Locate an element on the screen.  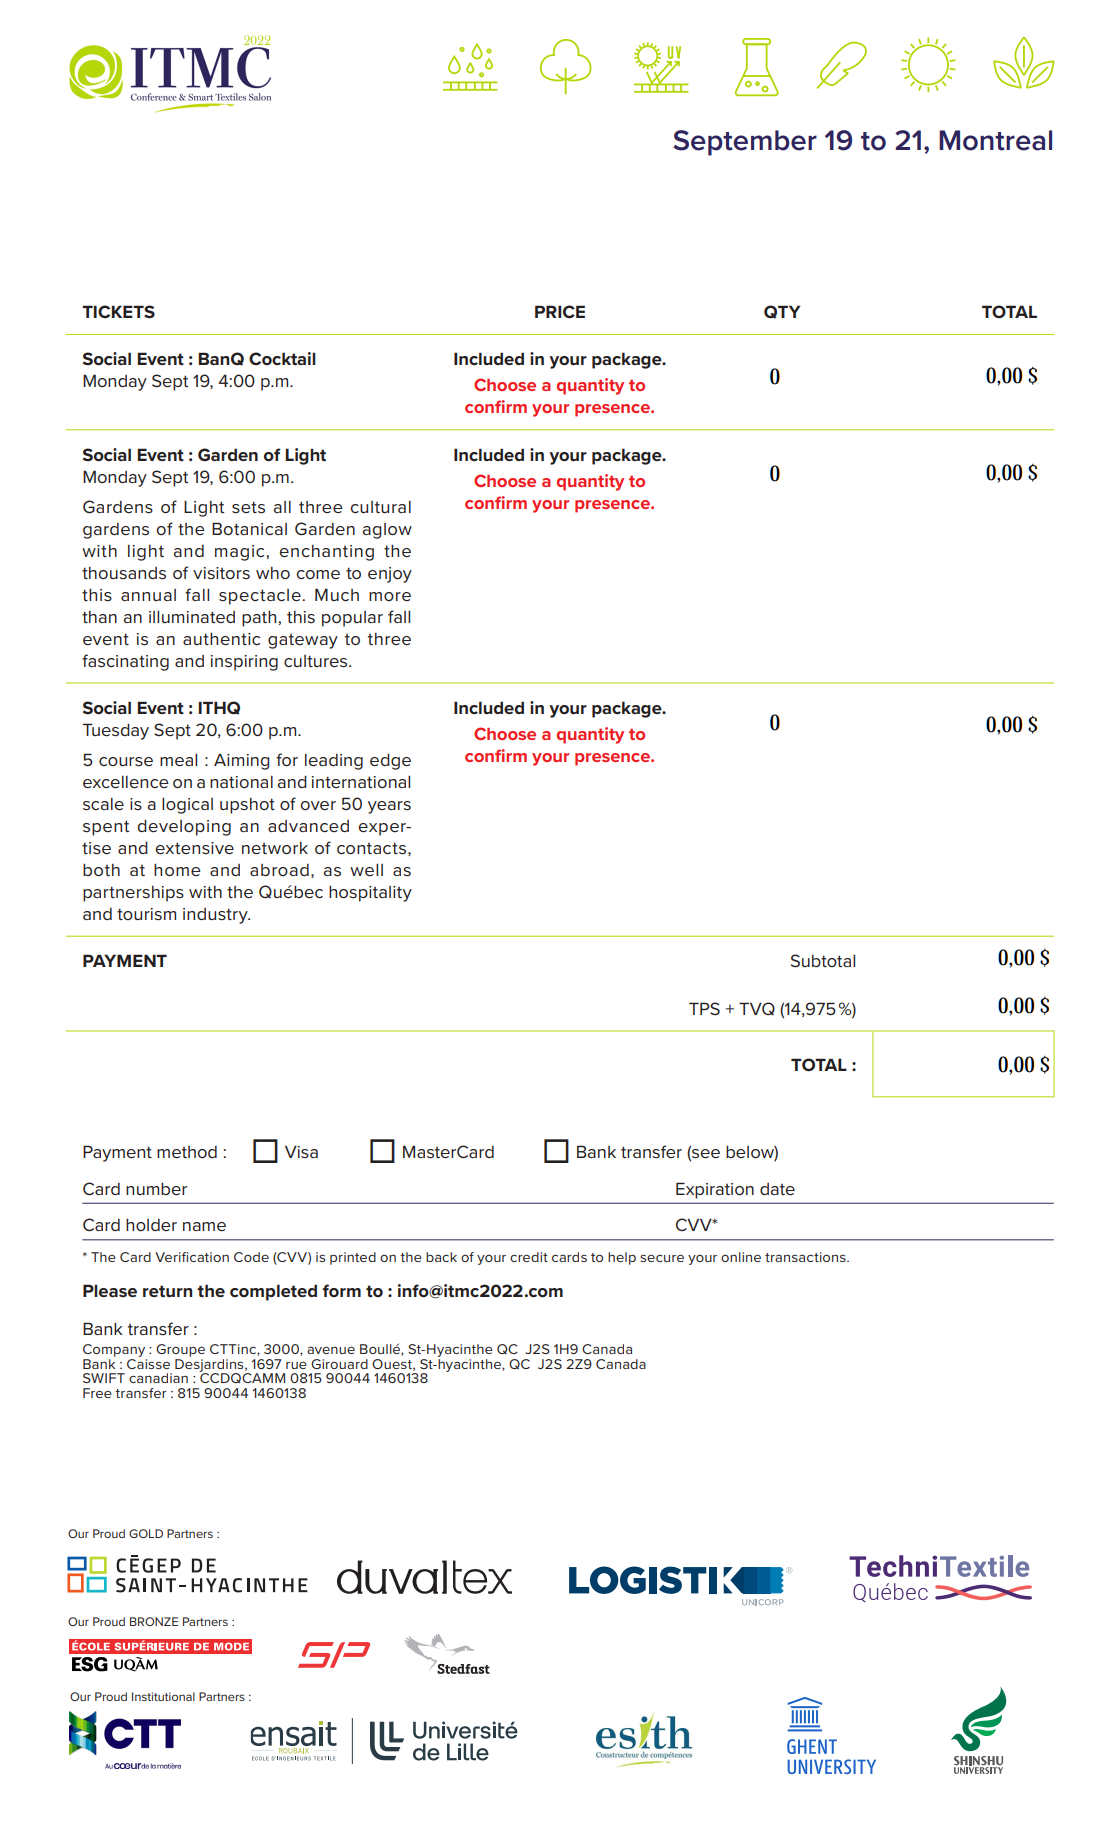
TPS is located at coordinates (704, 1008).
